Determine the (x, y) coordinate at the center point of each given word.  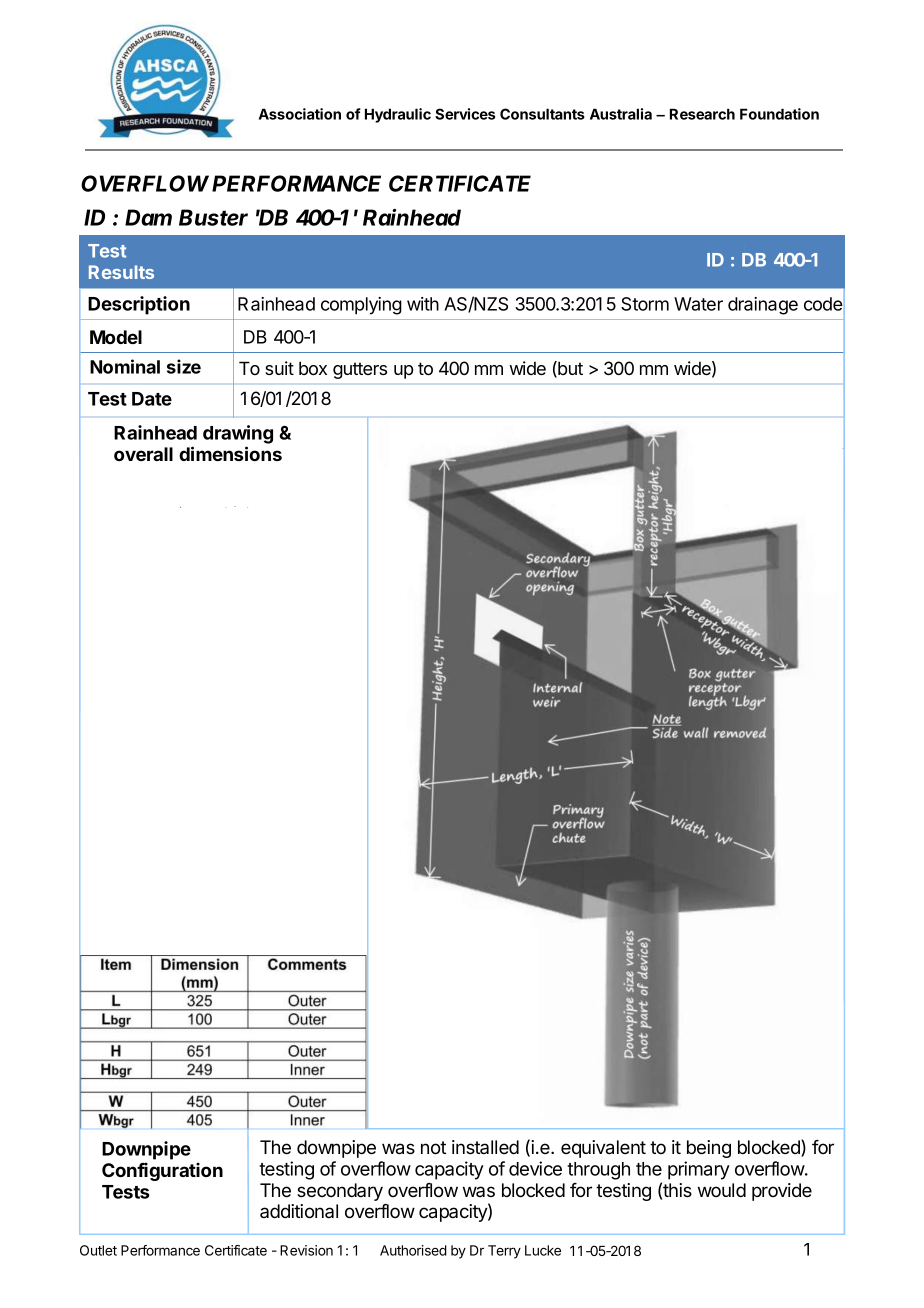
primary (699, 1170)
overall (143, 454)
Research (702, 114)
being (709, 1149)
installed (485, 1147)
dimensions (230, 453)
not (433, 1148)
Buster (213, 217)
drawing (238, 434)
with (423, 304)
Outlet (98, 1250)
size (184, 366)
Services (465, 114)
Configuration (162, 1172)
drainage (763, 306)
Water (698, 304)
